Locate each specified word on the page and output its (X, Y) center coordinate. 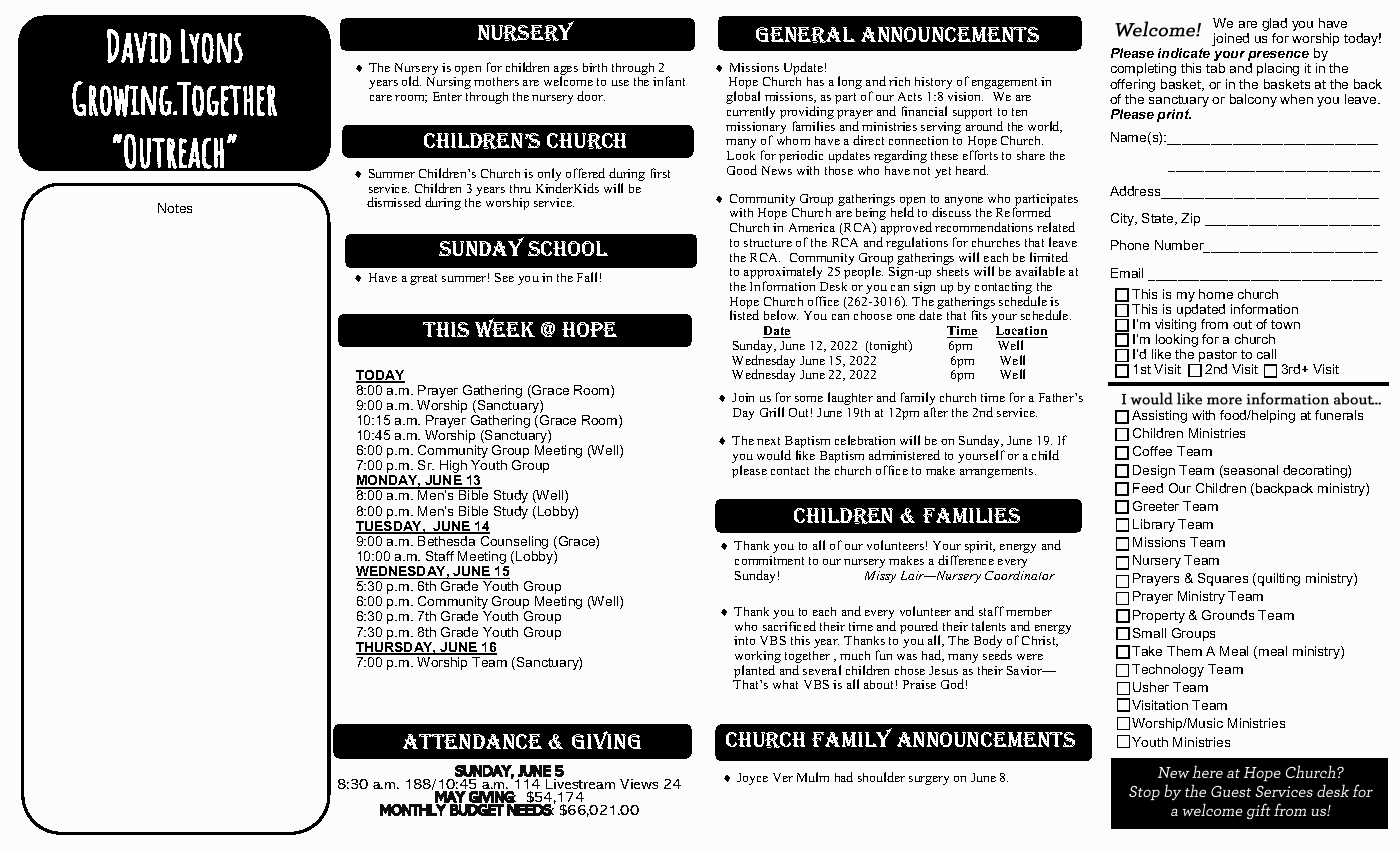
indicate (1184, 53)
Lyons (212, 46)
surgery (929, 780)
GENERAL (805, 35)
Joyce (752, 779)
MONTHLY (414, 809)
